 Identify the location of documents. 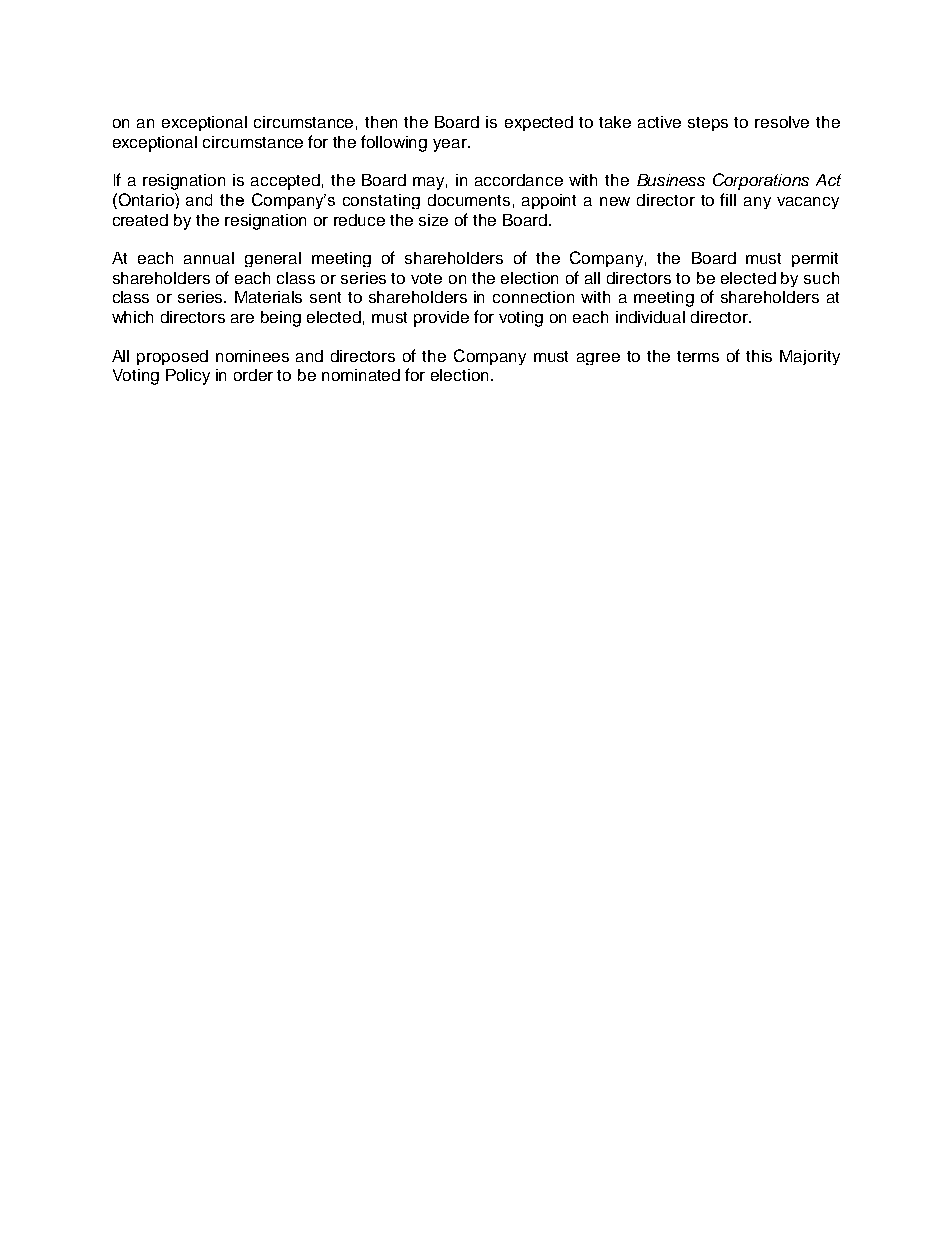
(469, 200).
